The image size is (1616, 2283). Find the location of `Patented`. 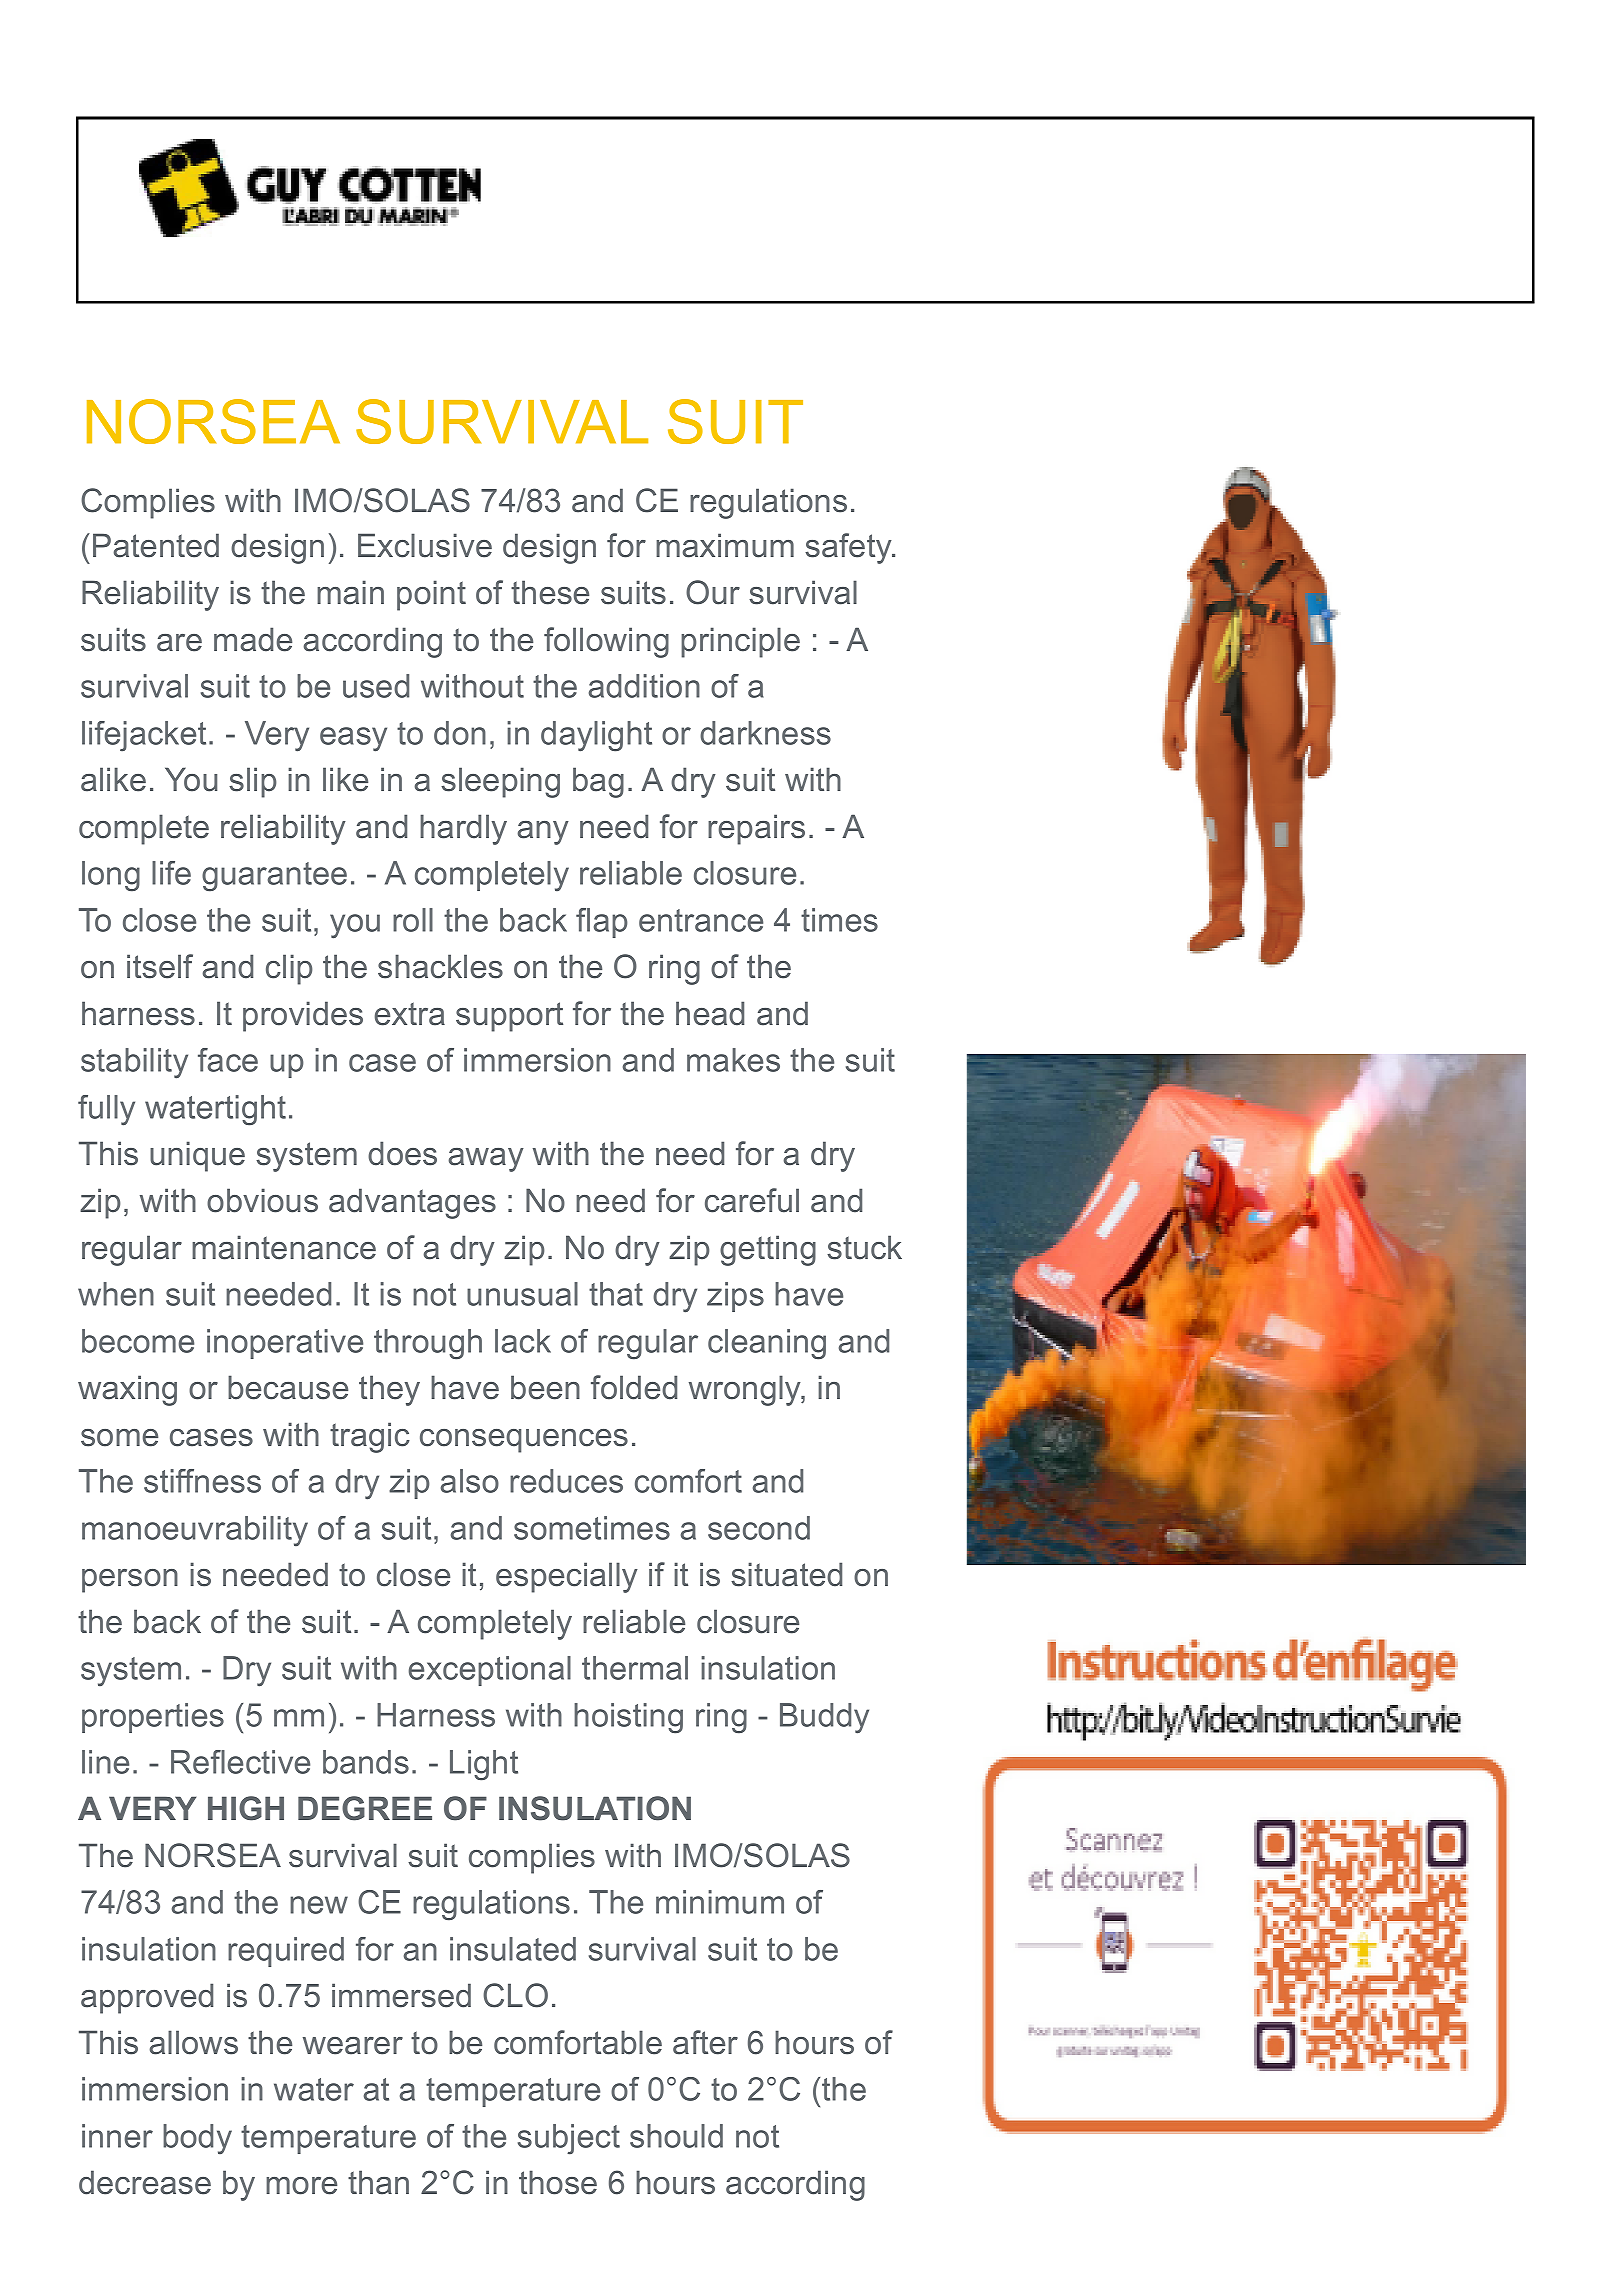

Patented is located at coordinates (156, 545).
